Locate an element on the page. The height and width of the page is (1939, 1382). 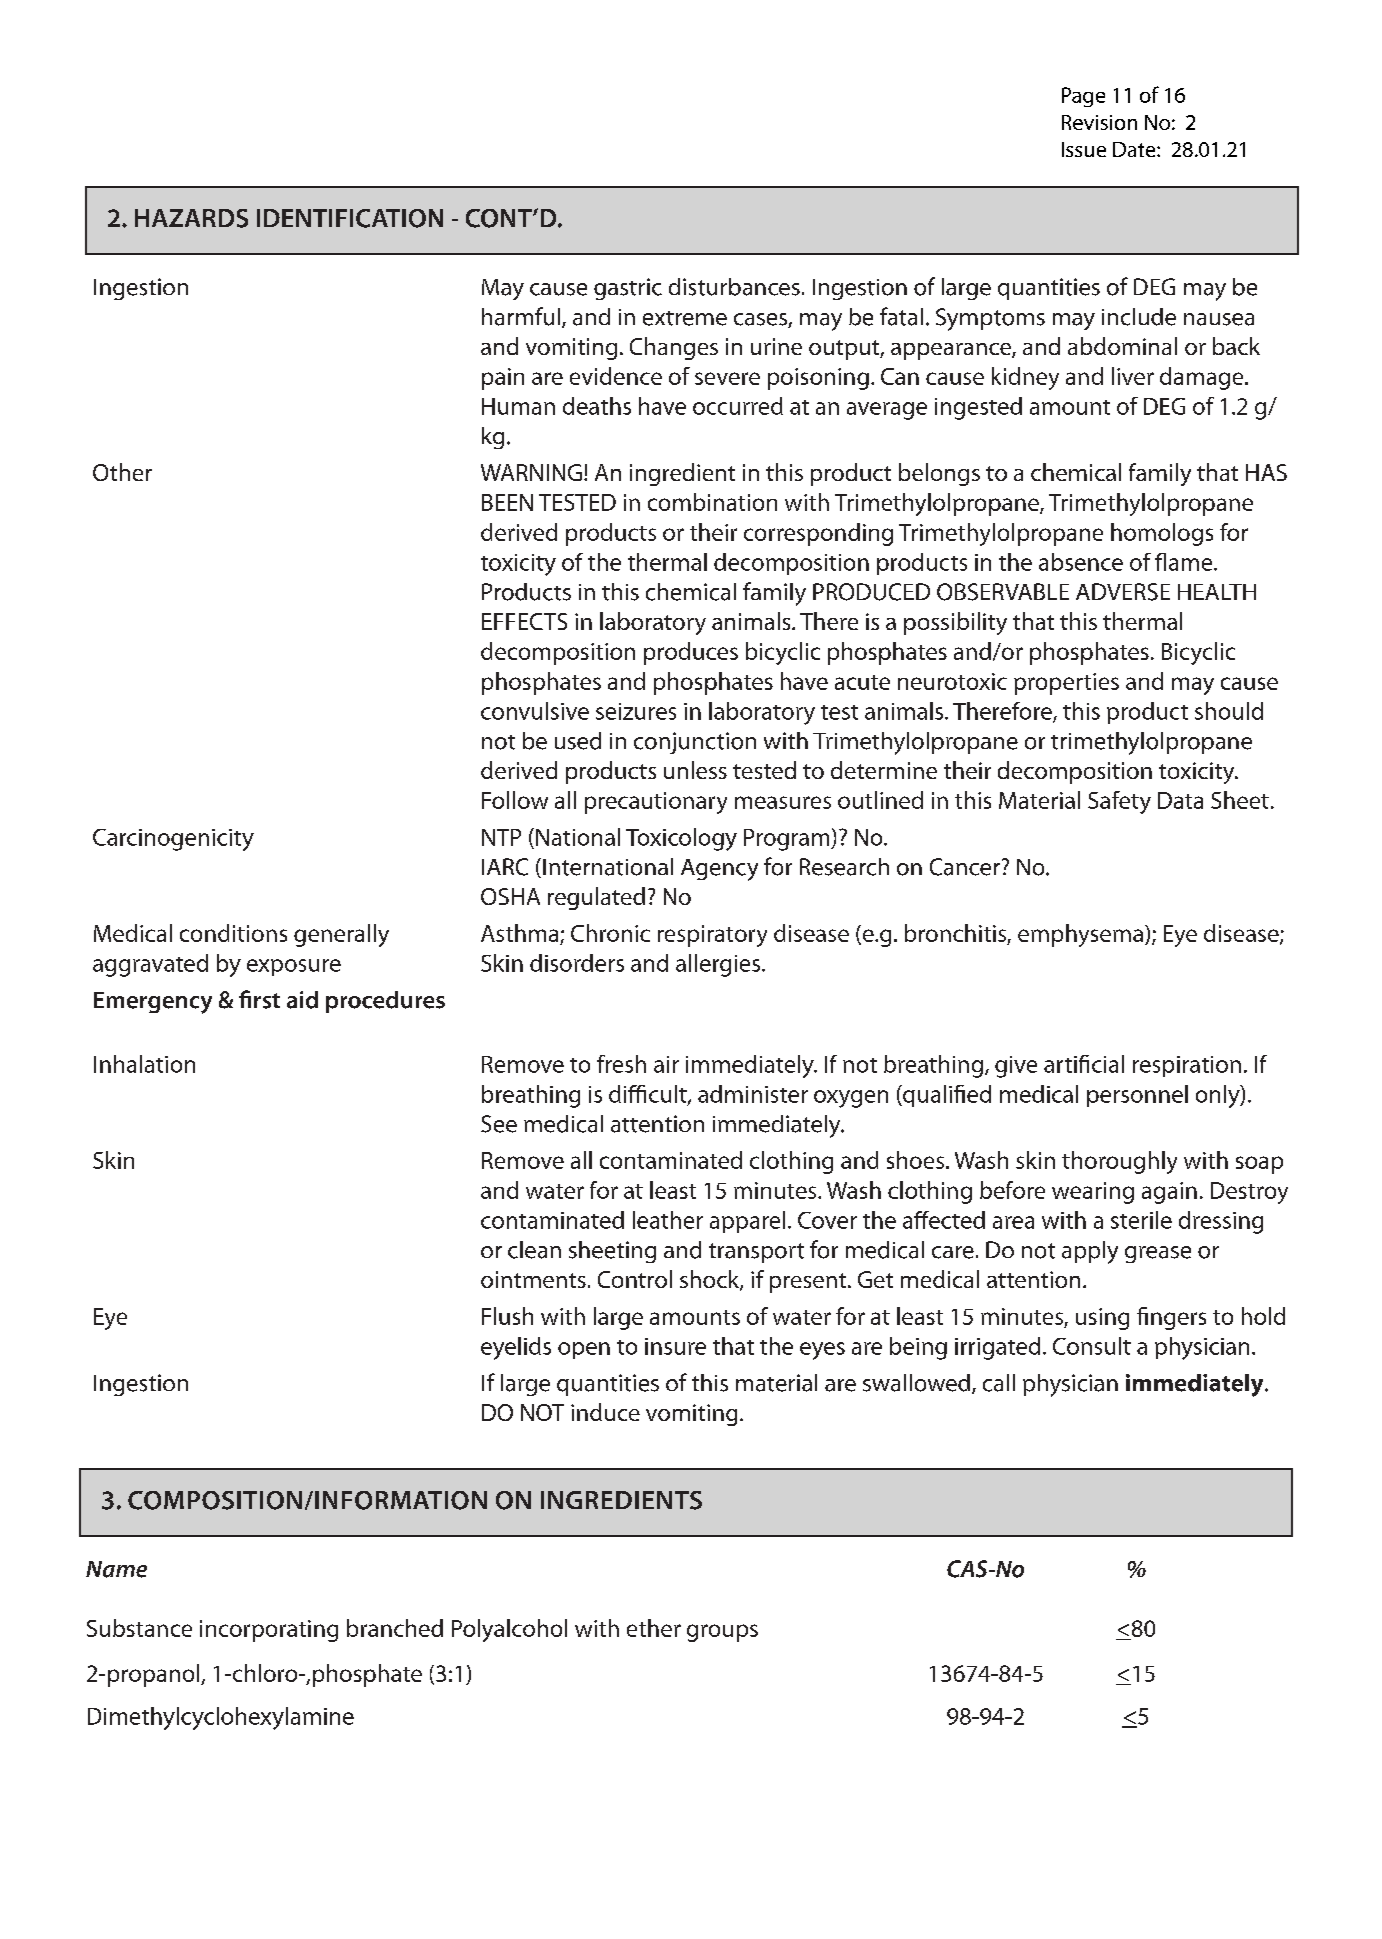
disturbances is located at coordinates (734, 287).
